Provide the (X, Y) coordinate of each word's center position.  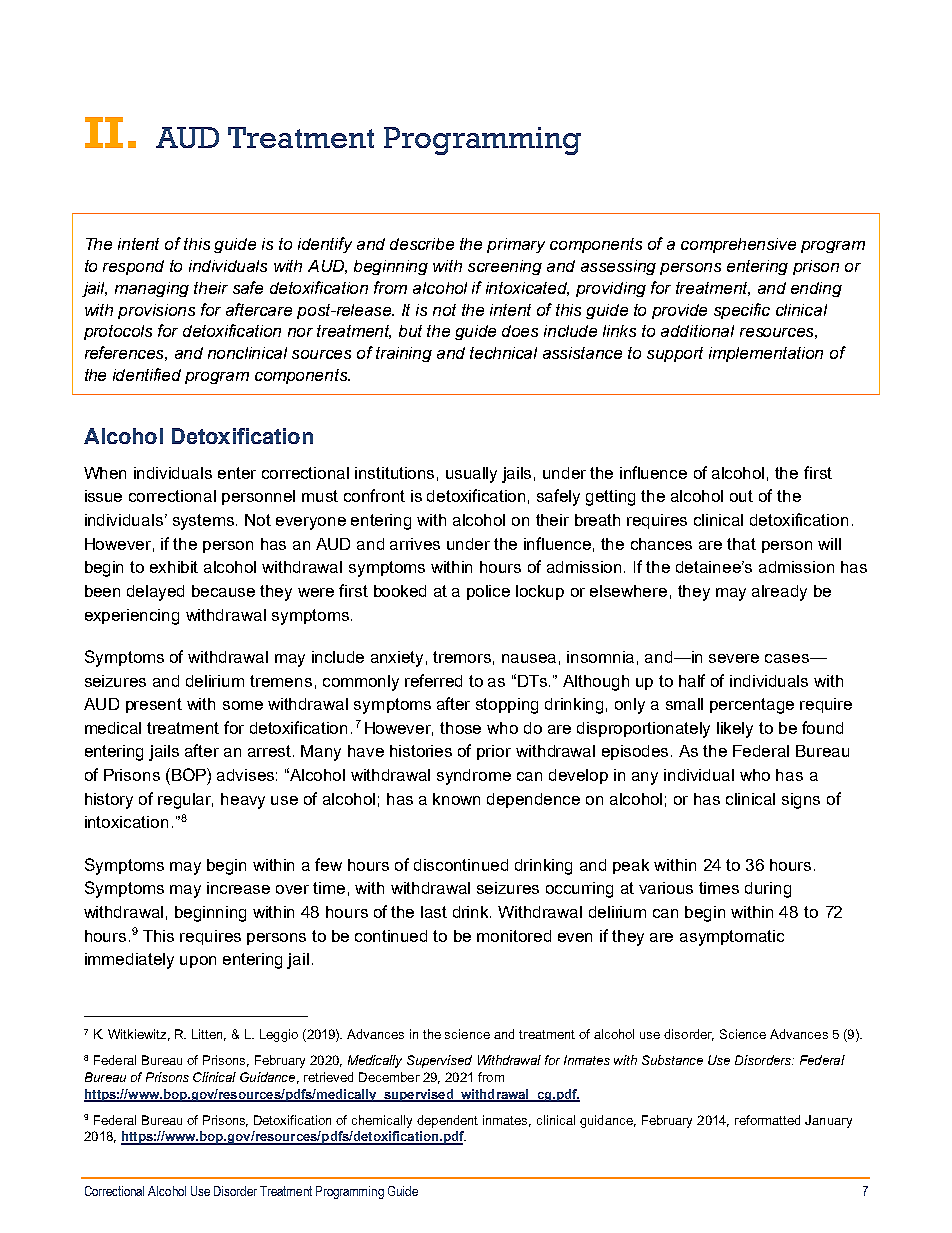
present (154, 705)
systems (205, 522)
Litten (209, 1035)
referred (433, 680)
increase (238, 888)
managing (152, 289)
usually (471, 475)
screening (505, 267)
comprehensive (738, 245)
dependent (447, 1121)
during (768, 890)
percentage (752, 706)
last (434, 912)
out (741, 496)
